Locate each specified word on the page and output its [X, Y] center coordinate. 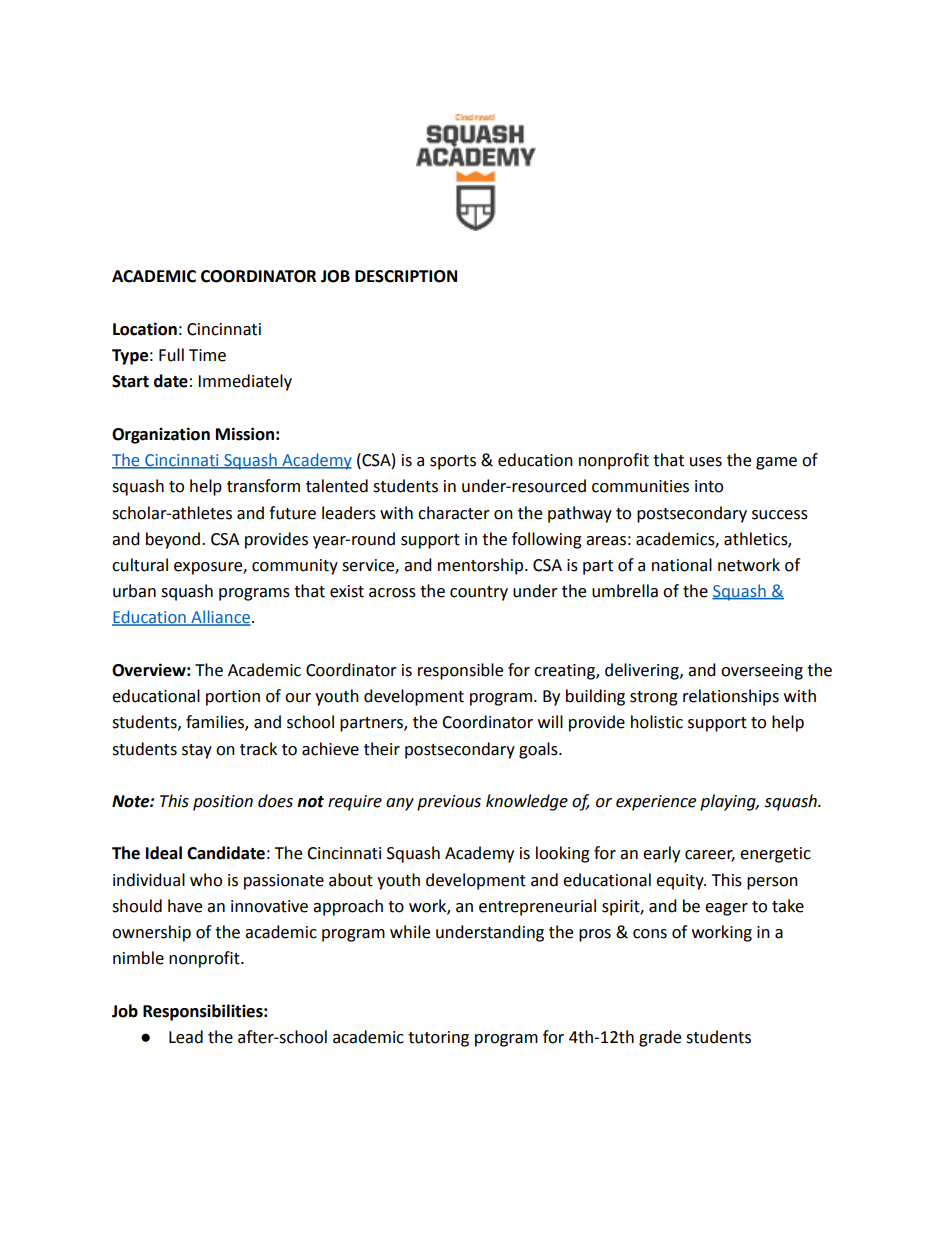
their [382, 749]
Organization [161, 435]
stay [197, 751]
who [206, 880]
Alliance [220, 618]
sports [453, 462]
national [682, 565]
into [709, 486]
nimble [138, 958]
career [710, 856]
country [479, 593]
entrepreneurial [537, 907]
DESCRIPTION [406, 276]
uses [706, 462]
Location [145, 329]
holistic [657, 722]
